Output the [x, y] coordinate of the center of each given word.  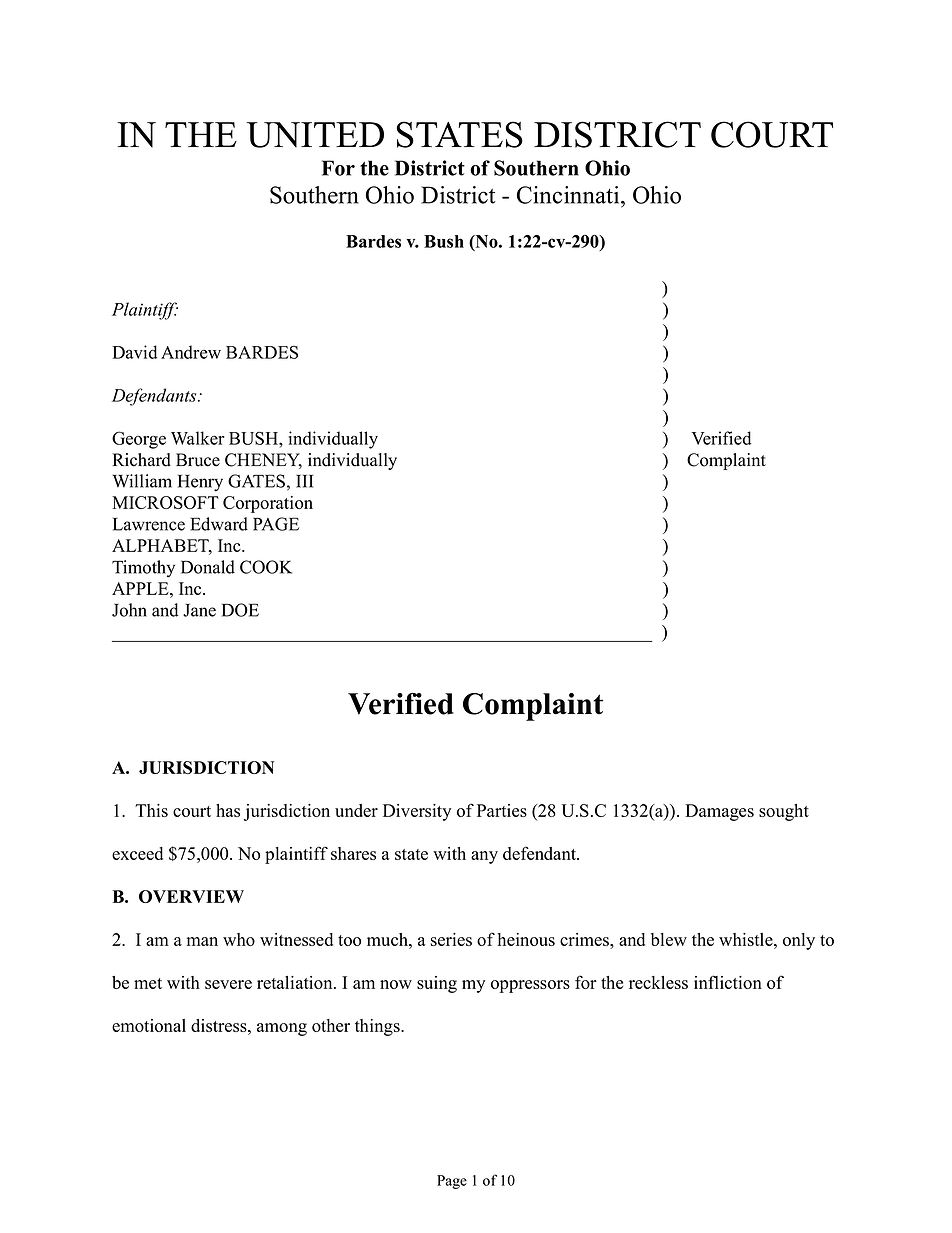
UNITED [315, 135]
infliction [728, 982]
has [228, 810]
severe [228, 984]
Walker [198, 438]
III [304, 481]
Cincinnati [569, 195]
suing [437, 984]
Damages [719, 812]
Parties [502, 810]
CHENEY [263, 461]
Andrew [191, 352]
